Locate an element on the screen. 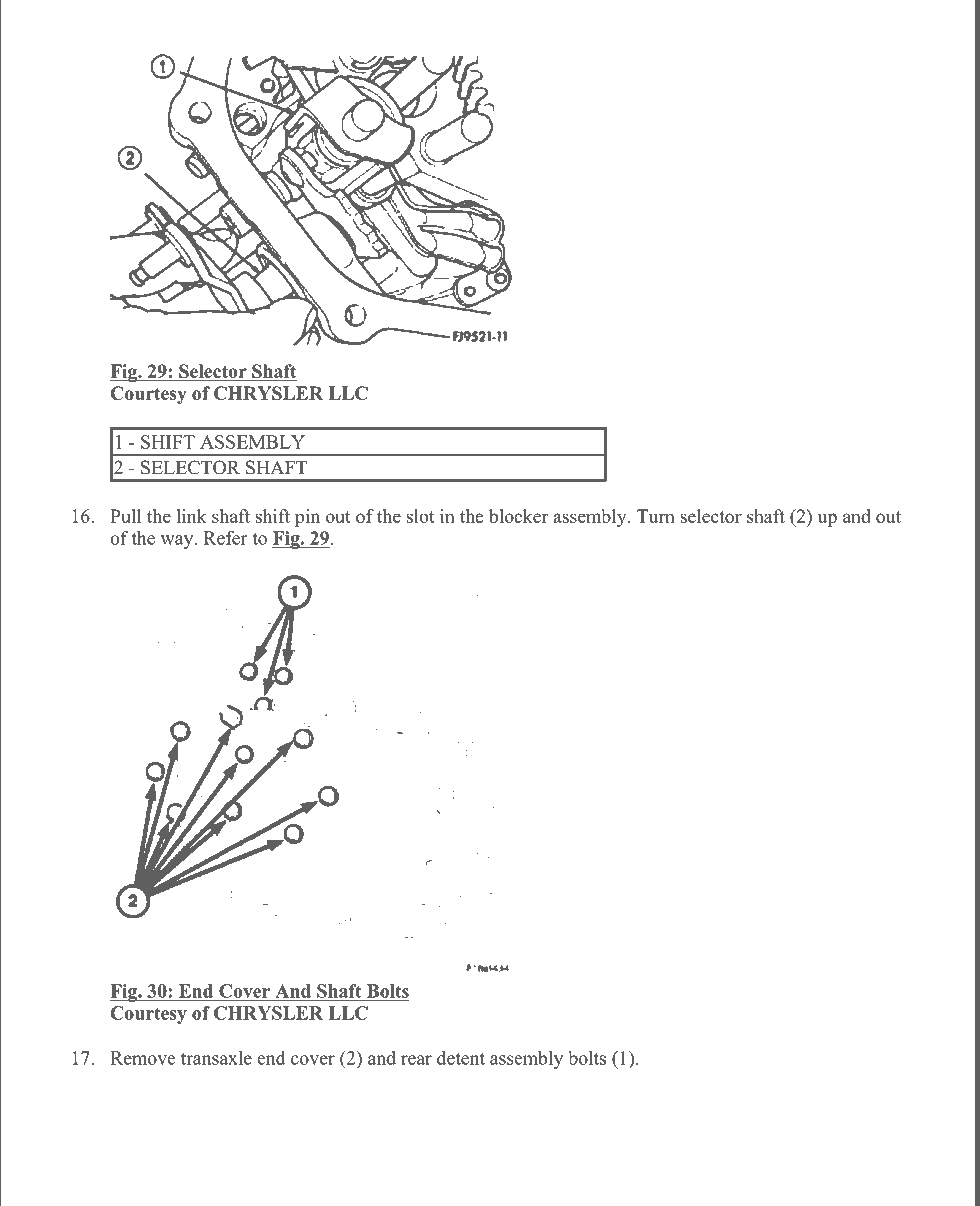  Refer is located at coordinates (225, 538).
